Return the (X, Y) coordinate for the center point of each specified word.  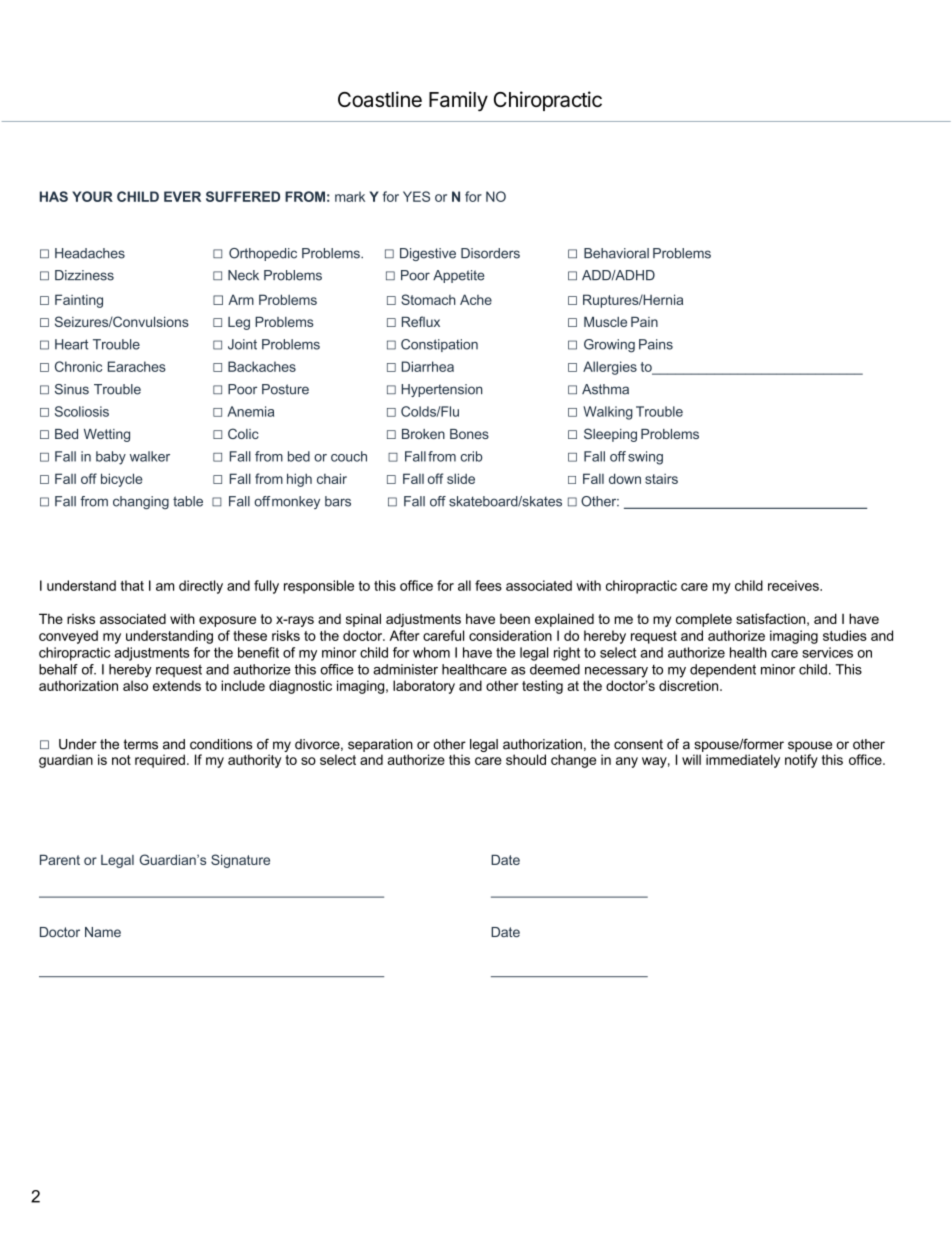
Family (458, 101)
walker (150, 456)
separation (380, 745)
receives (794, 585)
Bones (469, 434)
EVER (182, 196)
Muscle (605, 322)
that (132, 585)
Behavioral (616, 253)
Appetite (459, 276)
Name (103, 932)
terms (141, 744)
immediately (743, 761)
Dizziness (84, 275)
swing (645, 458)
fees (488, 585)
